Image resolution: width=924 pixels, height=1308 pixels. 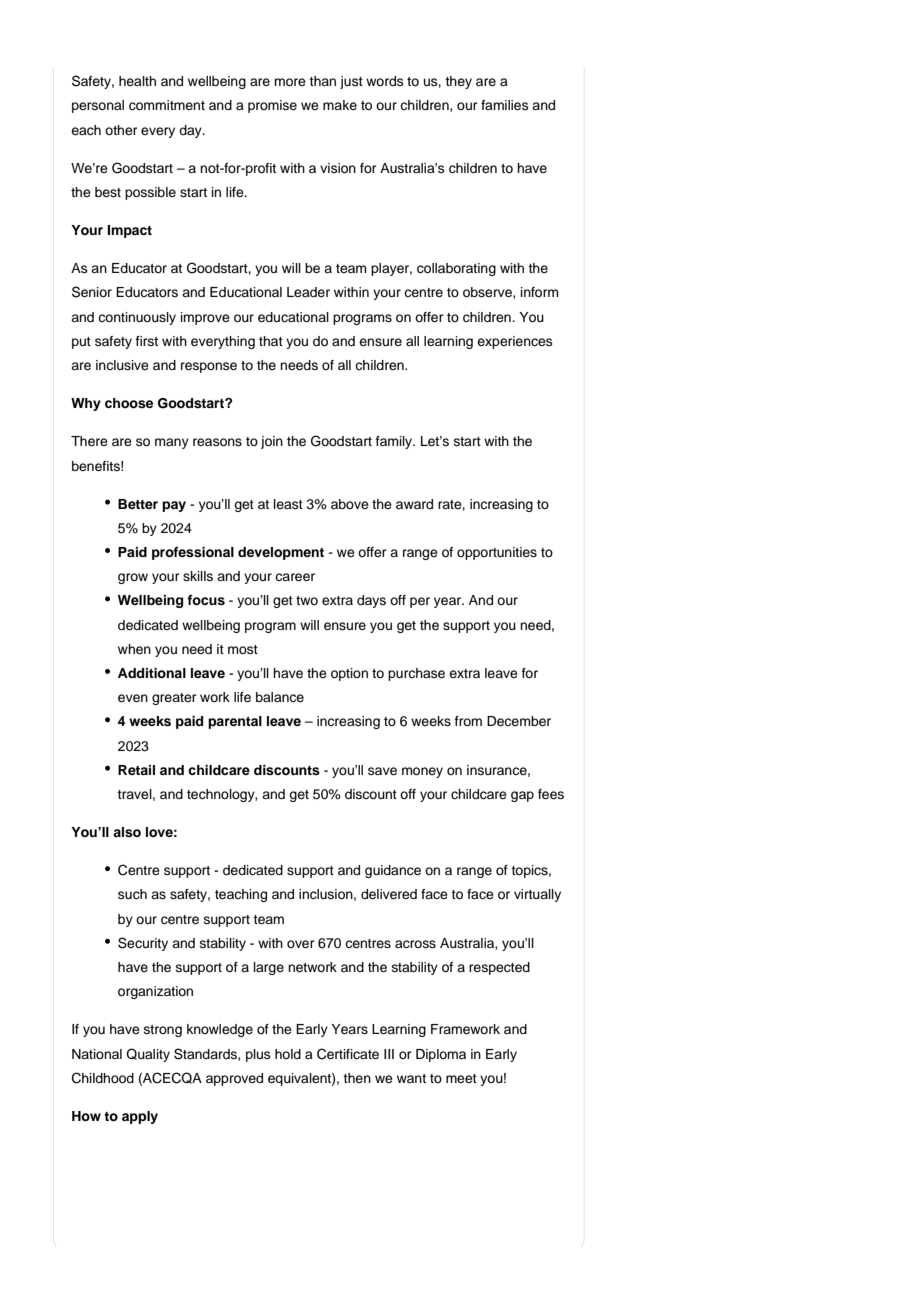 What do you see at coordinates (301, 944) in the image?
I see `over` at bounding box center [301, 944].
